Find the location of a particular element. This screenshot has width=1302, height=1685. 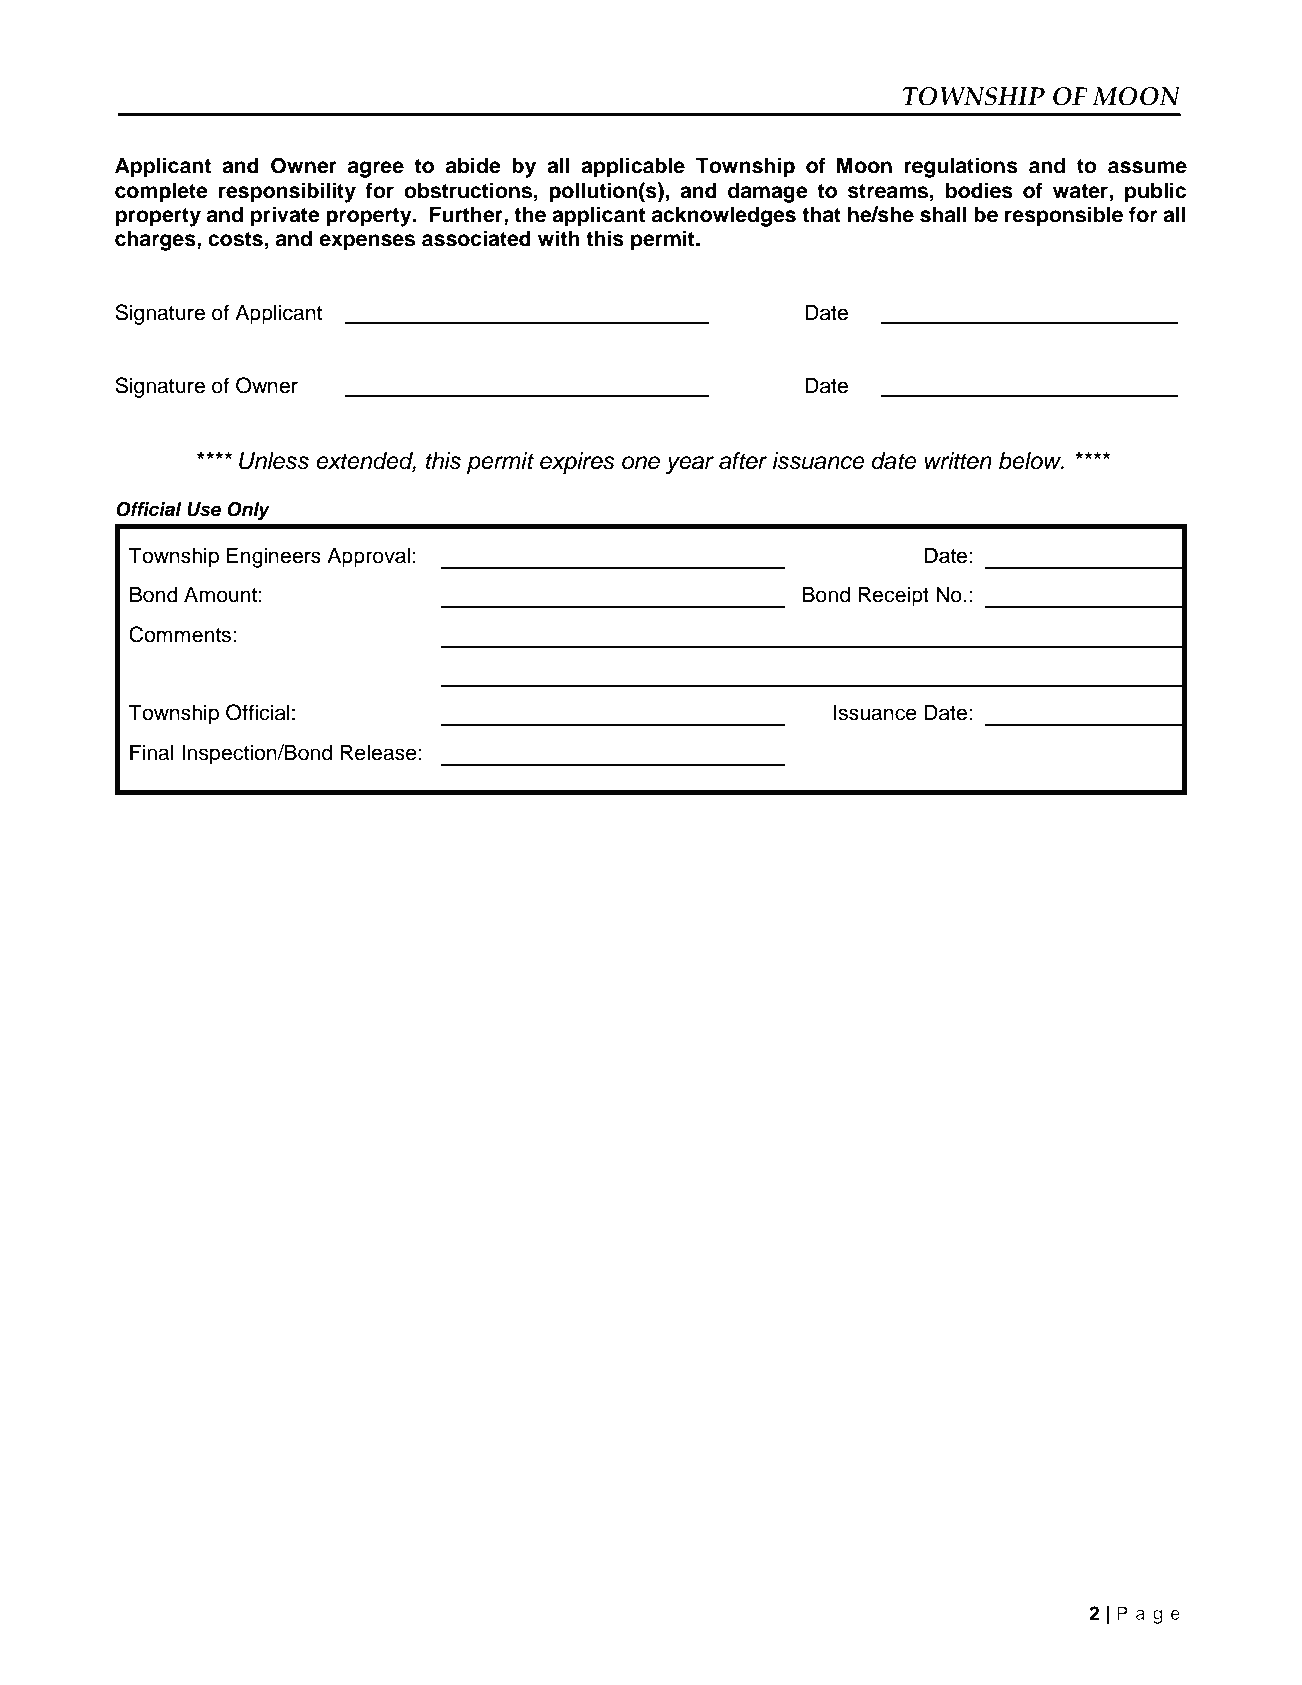

applicable is located at coordinates (633, 167).
